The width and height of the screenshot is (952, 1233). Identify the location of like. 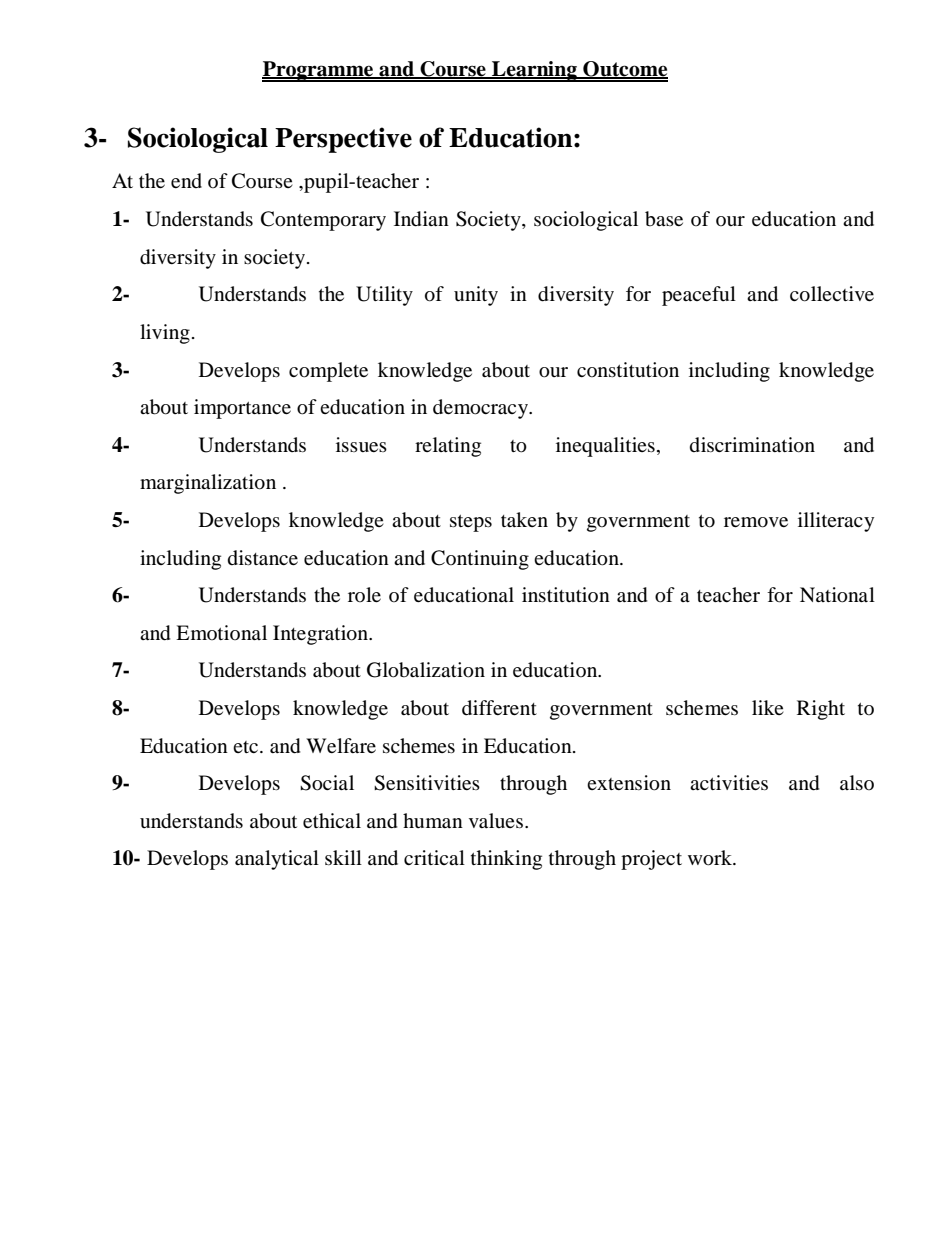
(768, 707).
